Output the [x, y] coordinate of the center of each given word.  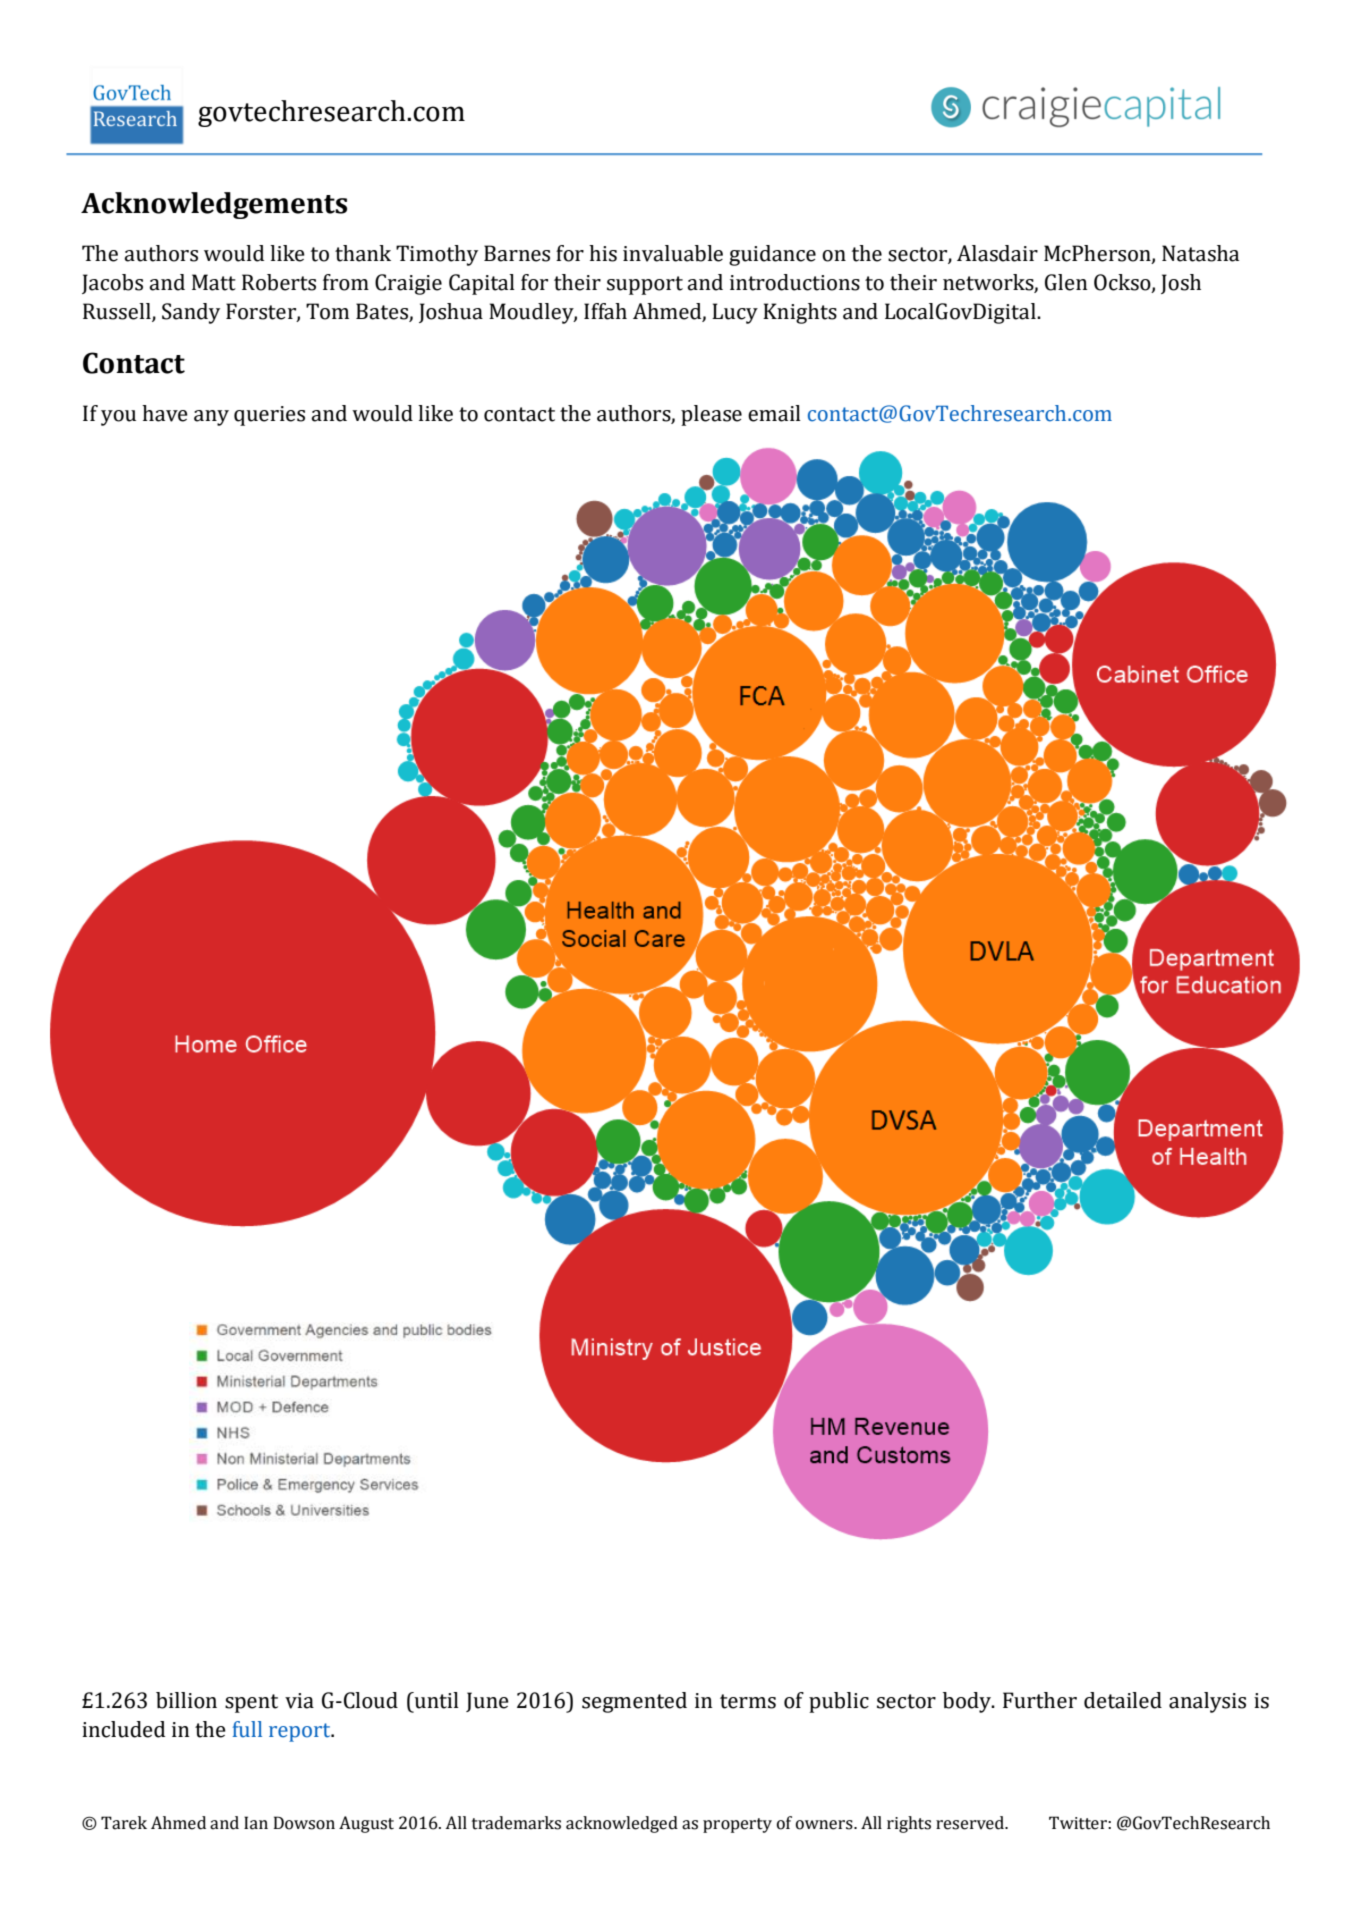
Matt [214, 282]
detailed [1123, 1700]
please [711, 415]
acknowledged [622, 1824]
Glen [1066, 282]
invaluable [673, 253]
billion [186, 1700]
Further [1040, 1700]
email [774, 413]
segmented [634, 1702]
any [211, 418]
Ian [256, 1823]
